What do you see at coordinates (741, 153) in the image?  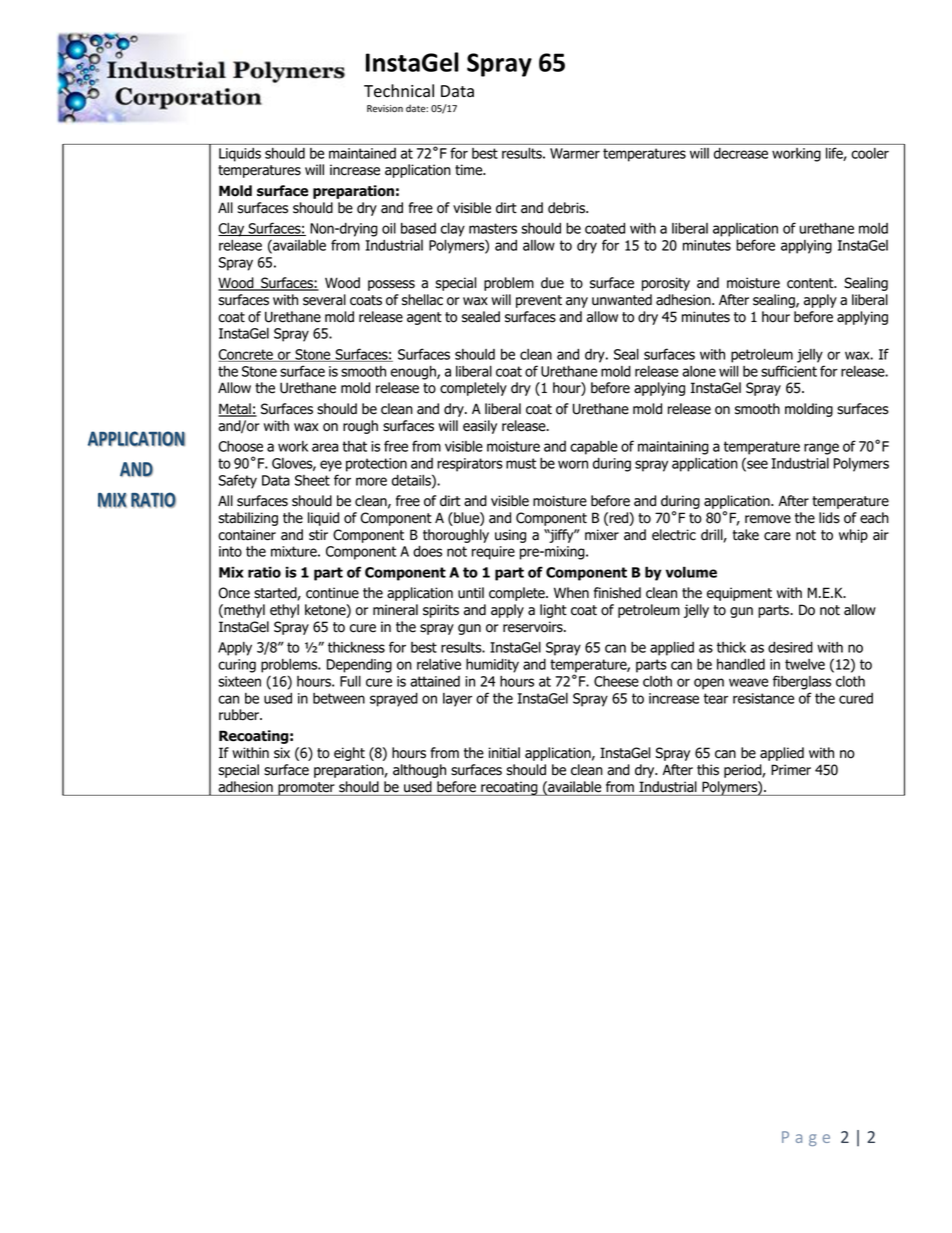 I see `decrease` at bounding box center [741, 153].
